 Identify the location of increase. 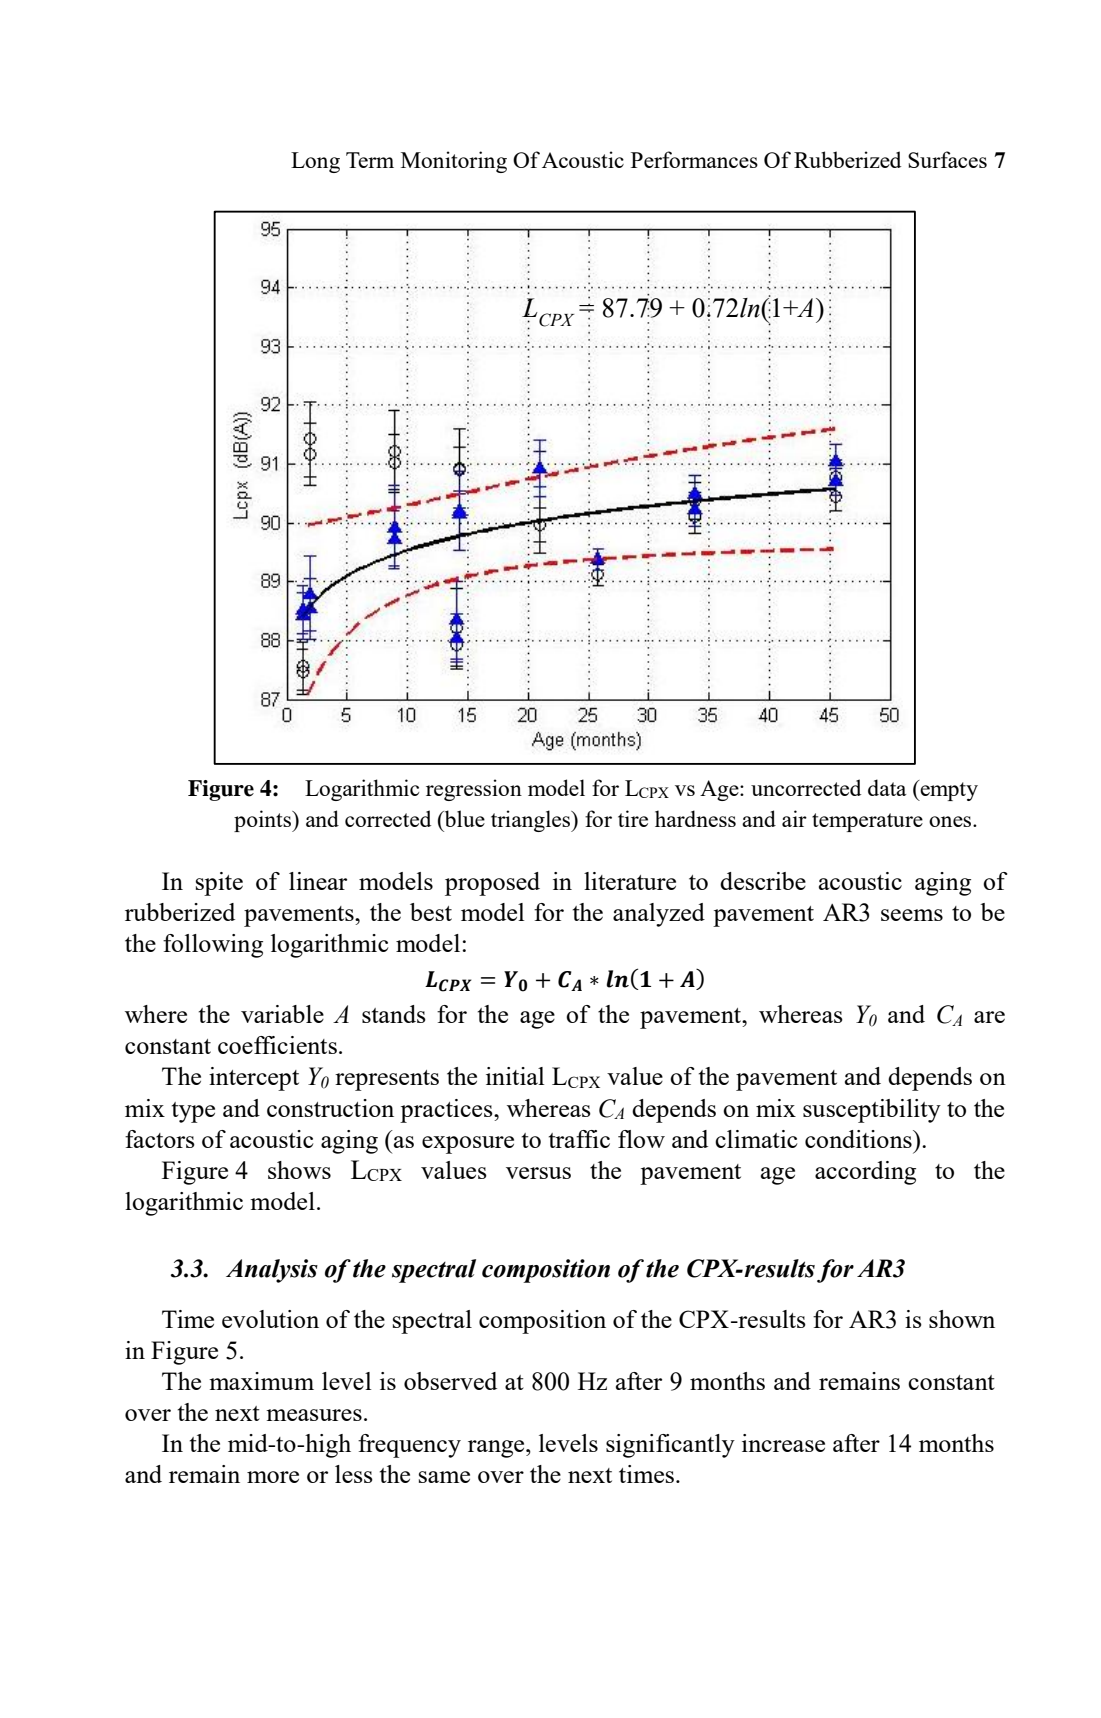
(783, 1443).
